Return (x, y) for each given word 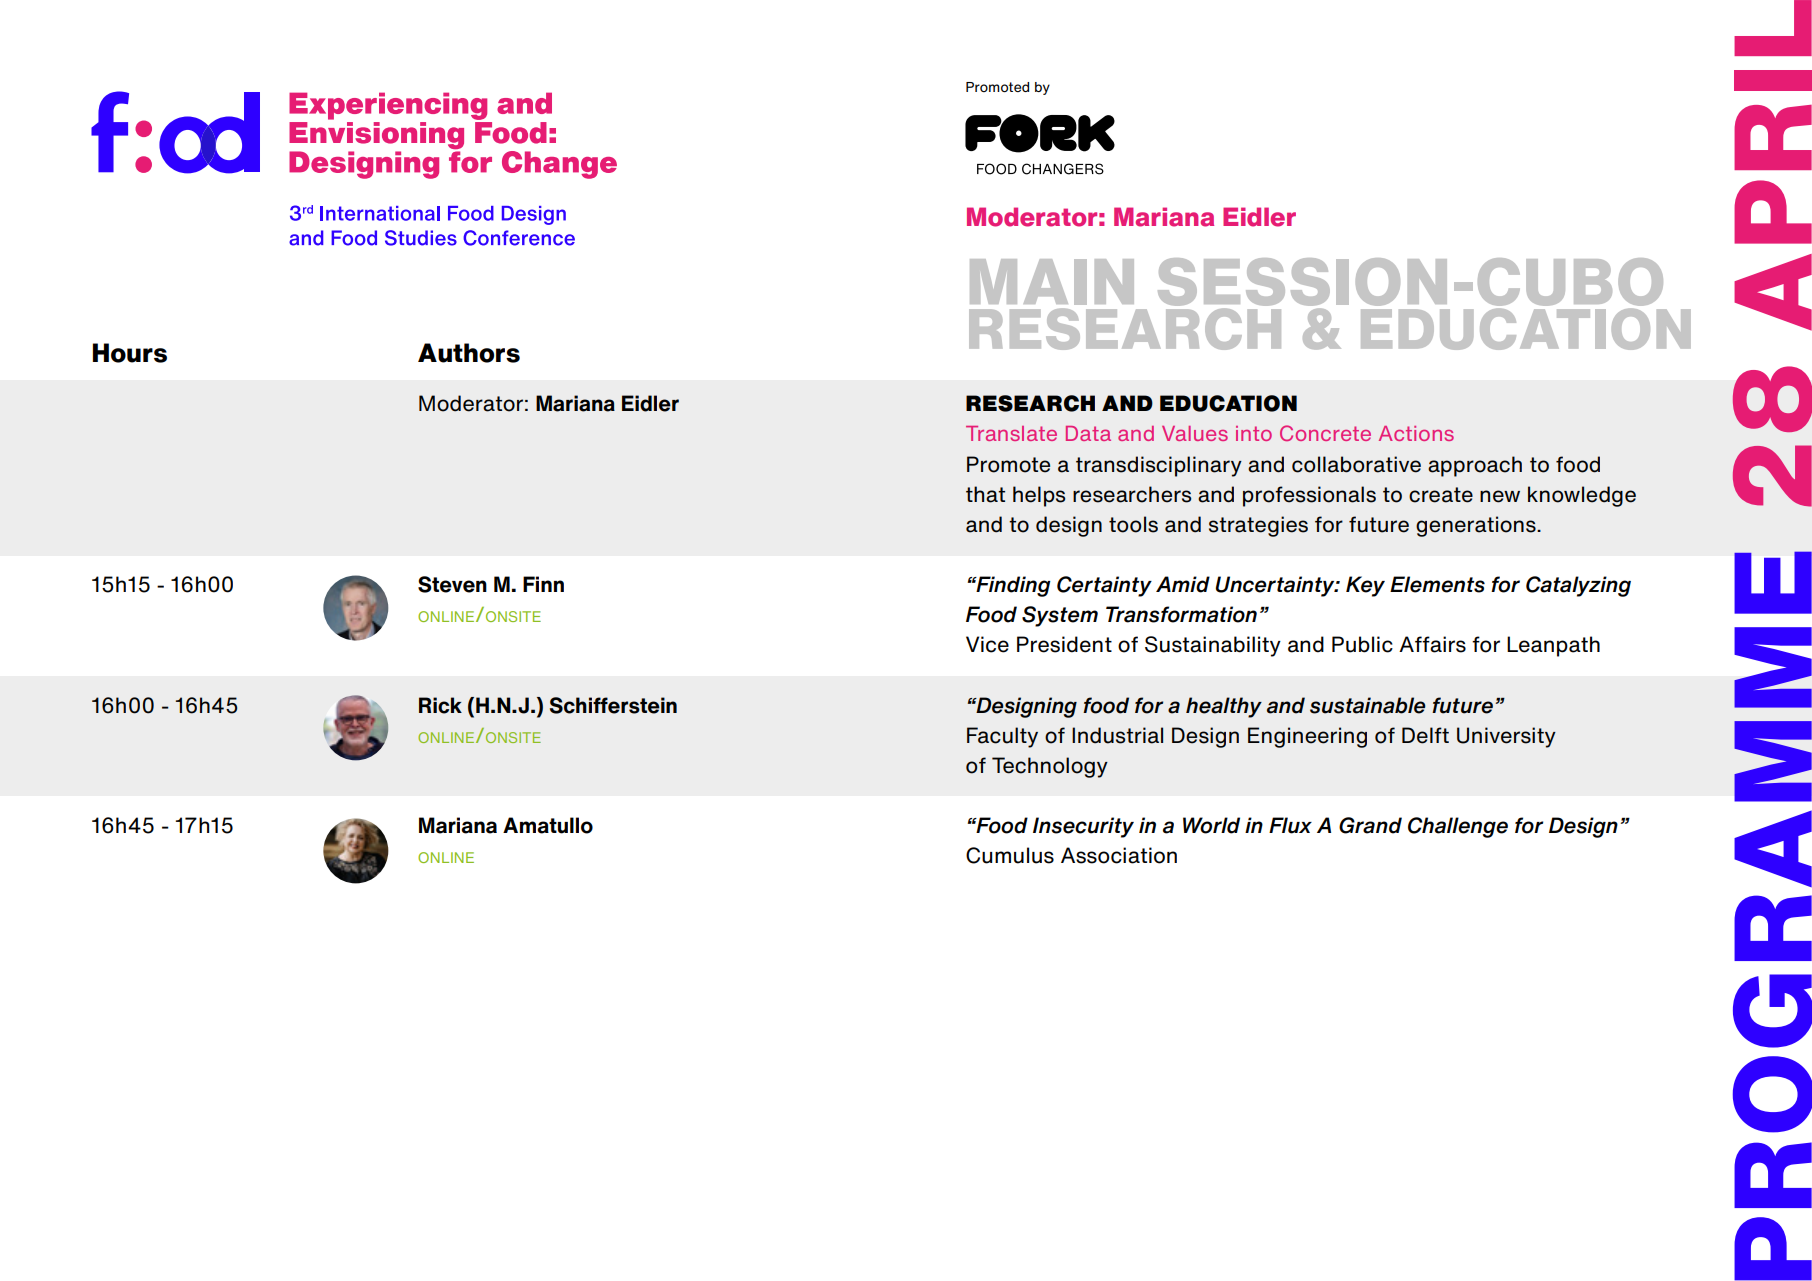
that (985, 494)
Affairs (1432, 644)
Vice (987, 644)
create (1441, 495)
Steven (452, 584)
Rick (440, 705)
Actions (1416, 433)
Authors (469, 353)
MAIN (1052, 282)
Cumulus (1010, 855)
